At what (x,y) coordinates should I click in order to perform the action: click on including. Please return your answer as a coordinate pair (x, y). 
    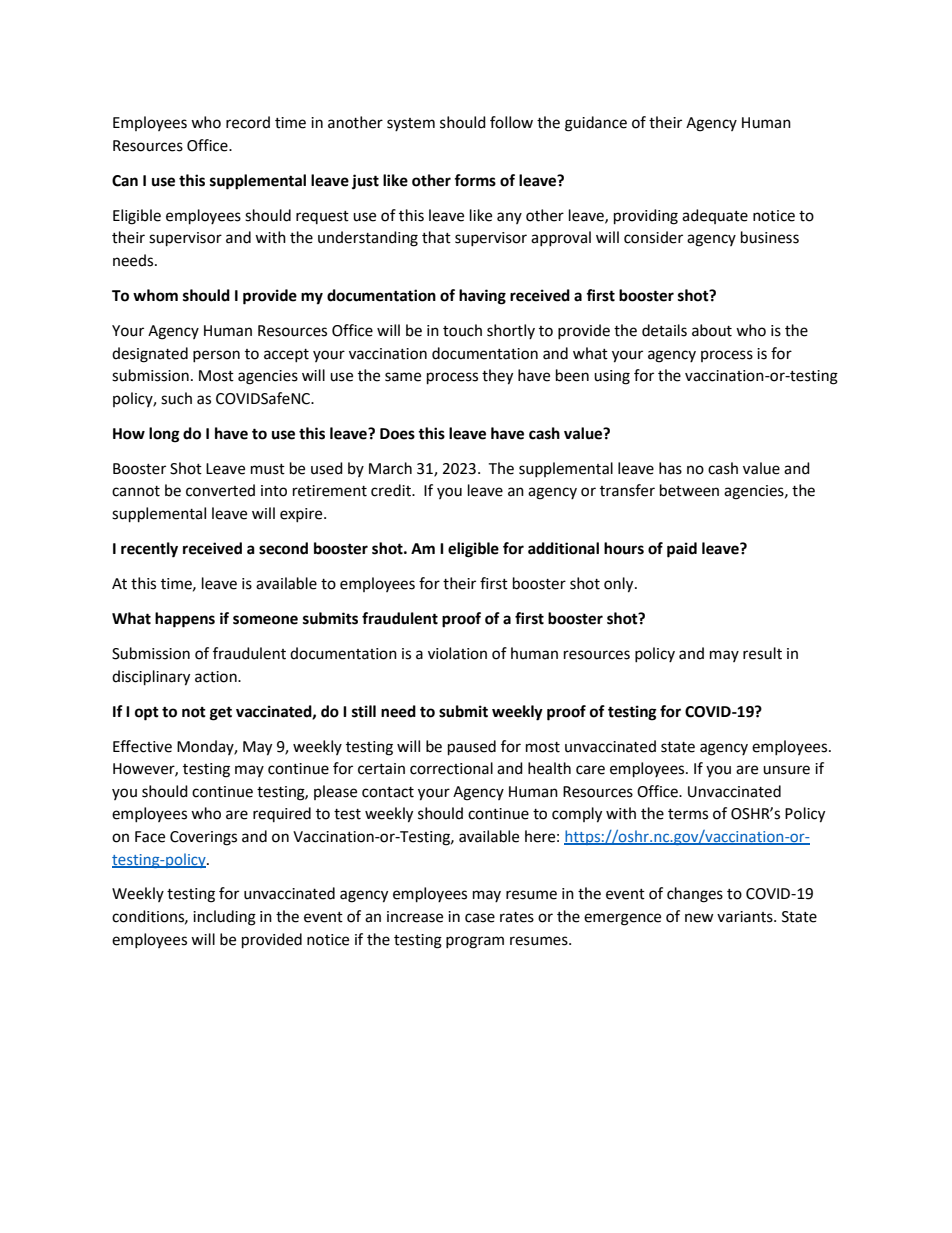
    Looking at the image, I should click on (224, 918).
